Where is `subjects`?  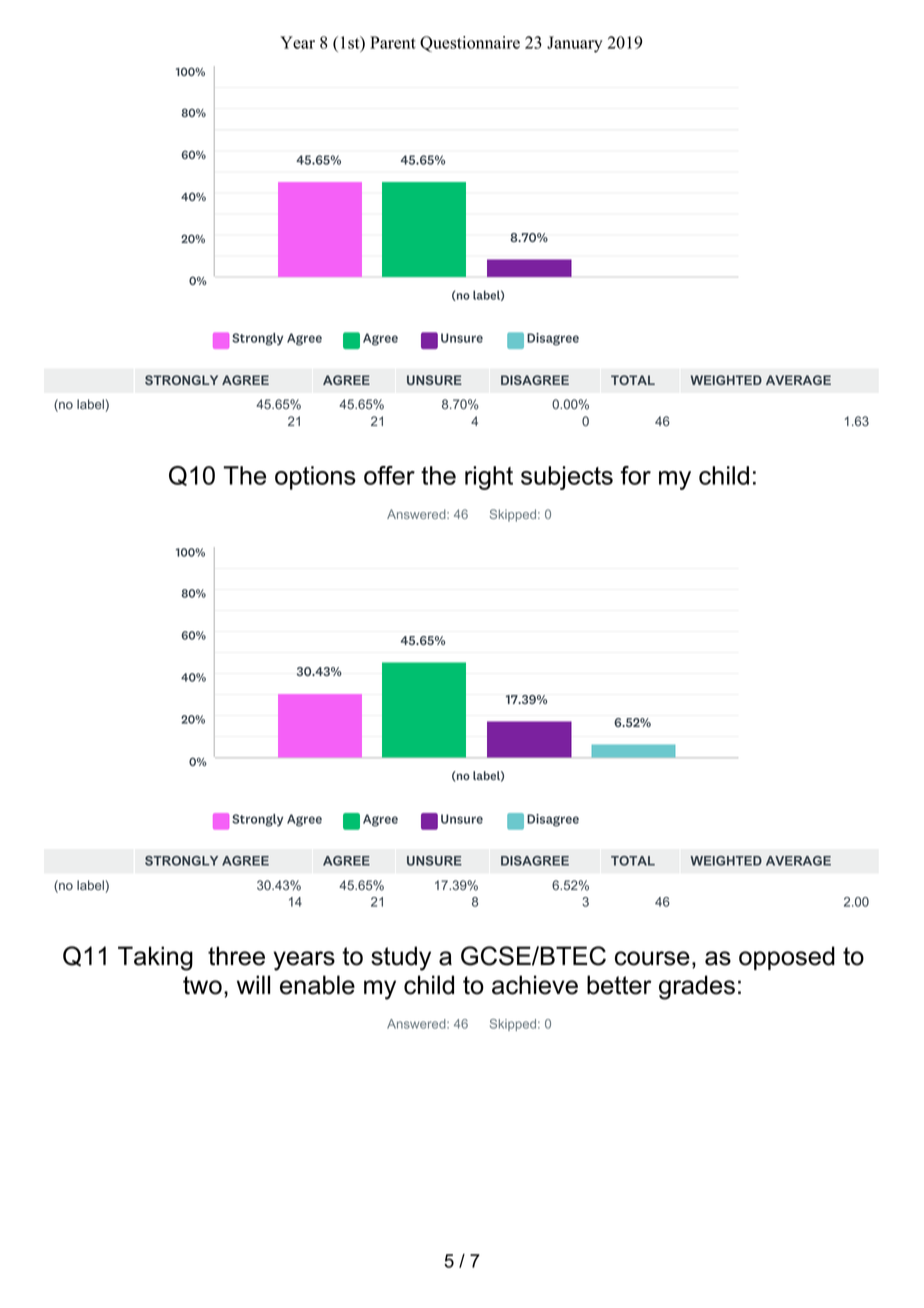 subjects is located at coordinates (567, 478).
